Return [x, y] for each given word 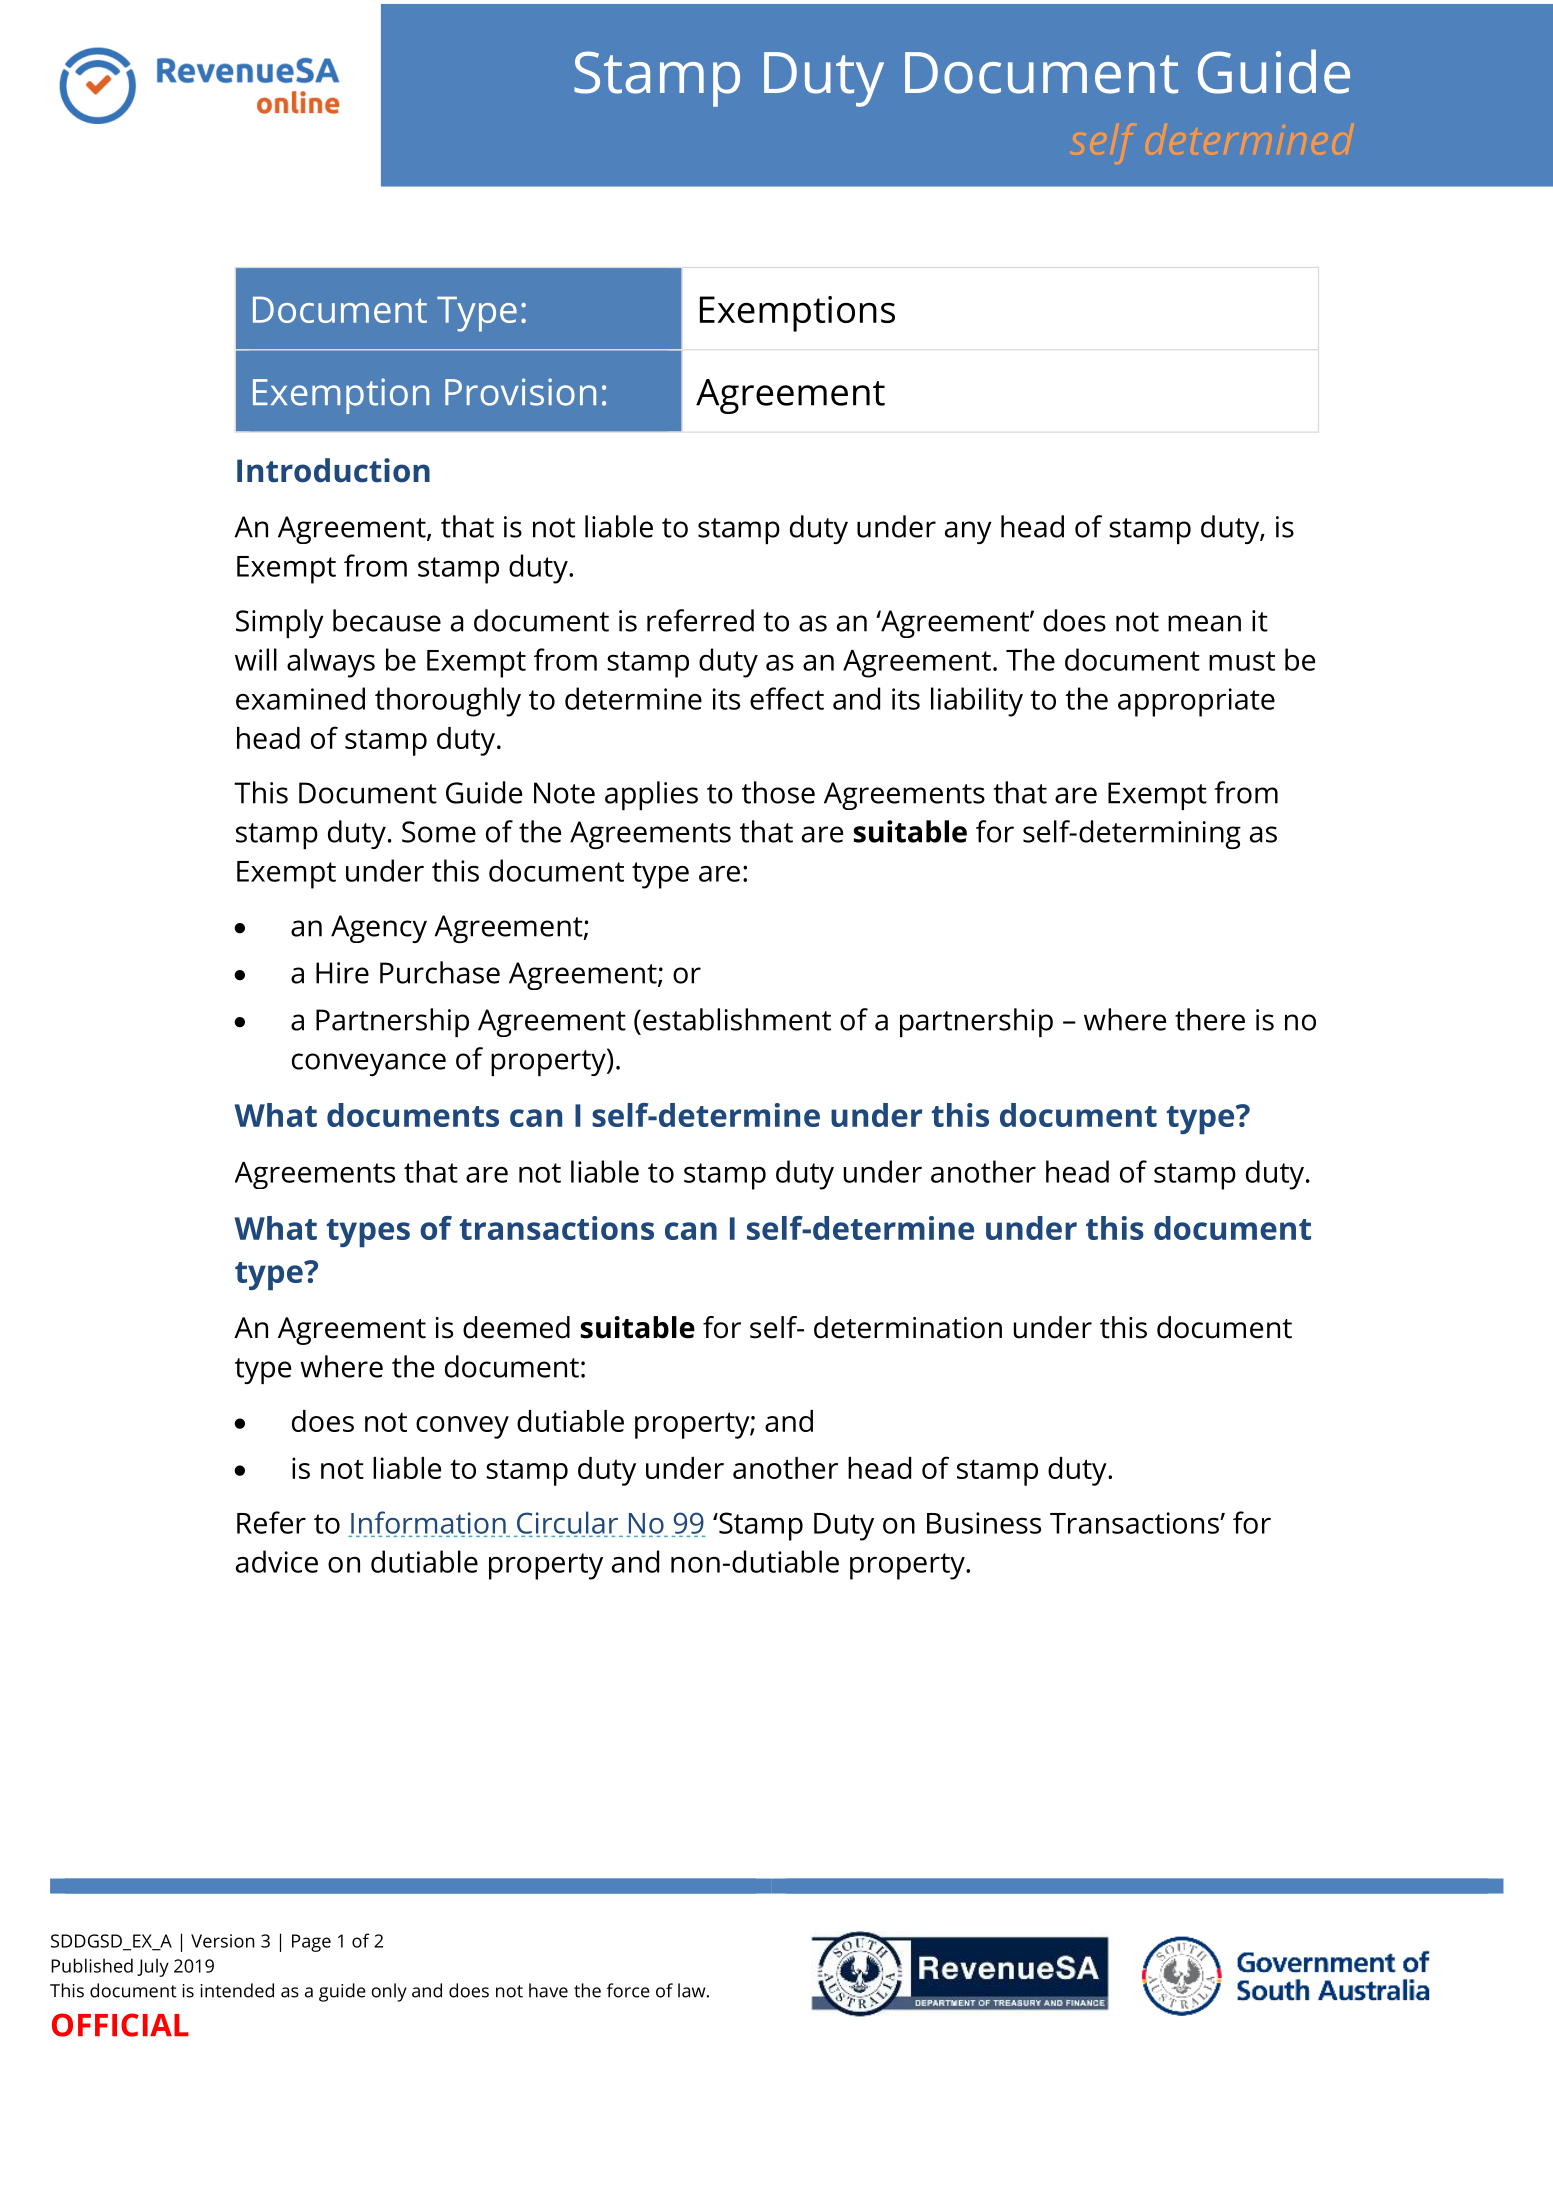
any [968, 532]
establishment [737, 1019]
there [1210, 1019]
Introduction [333, 470]
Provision [520, 392]
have [548, 1990]
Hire [342, 973]
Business [984, 1523]
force [628, 1990]
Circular [567, 1522]
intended [237, 1990]
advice [277, 1561]
